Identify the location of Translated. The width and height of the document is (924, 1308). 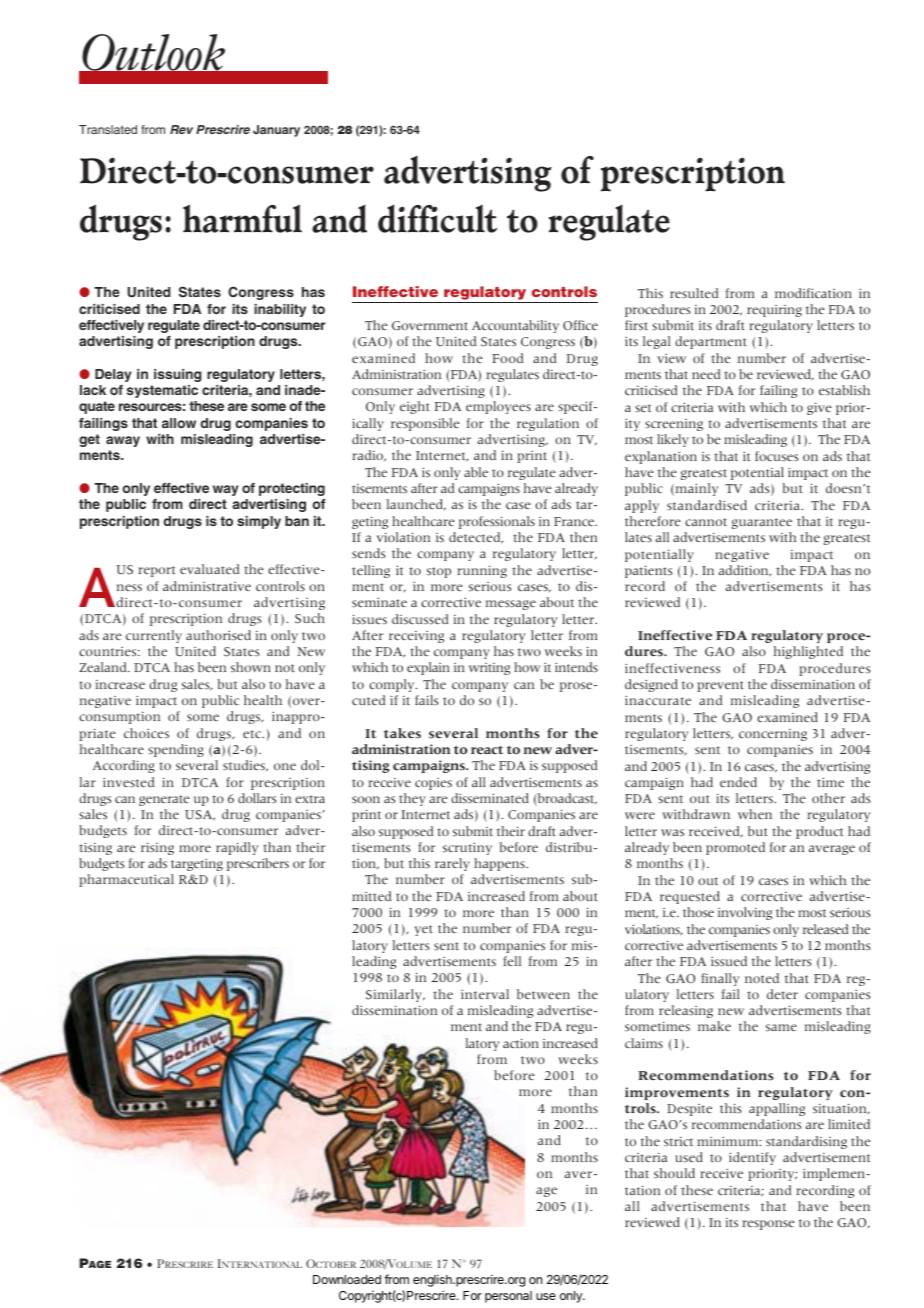
(108, 129).
